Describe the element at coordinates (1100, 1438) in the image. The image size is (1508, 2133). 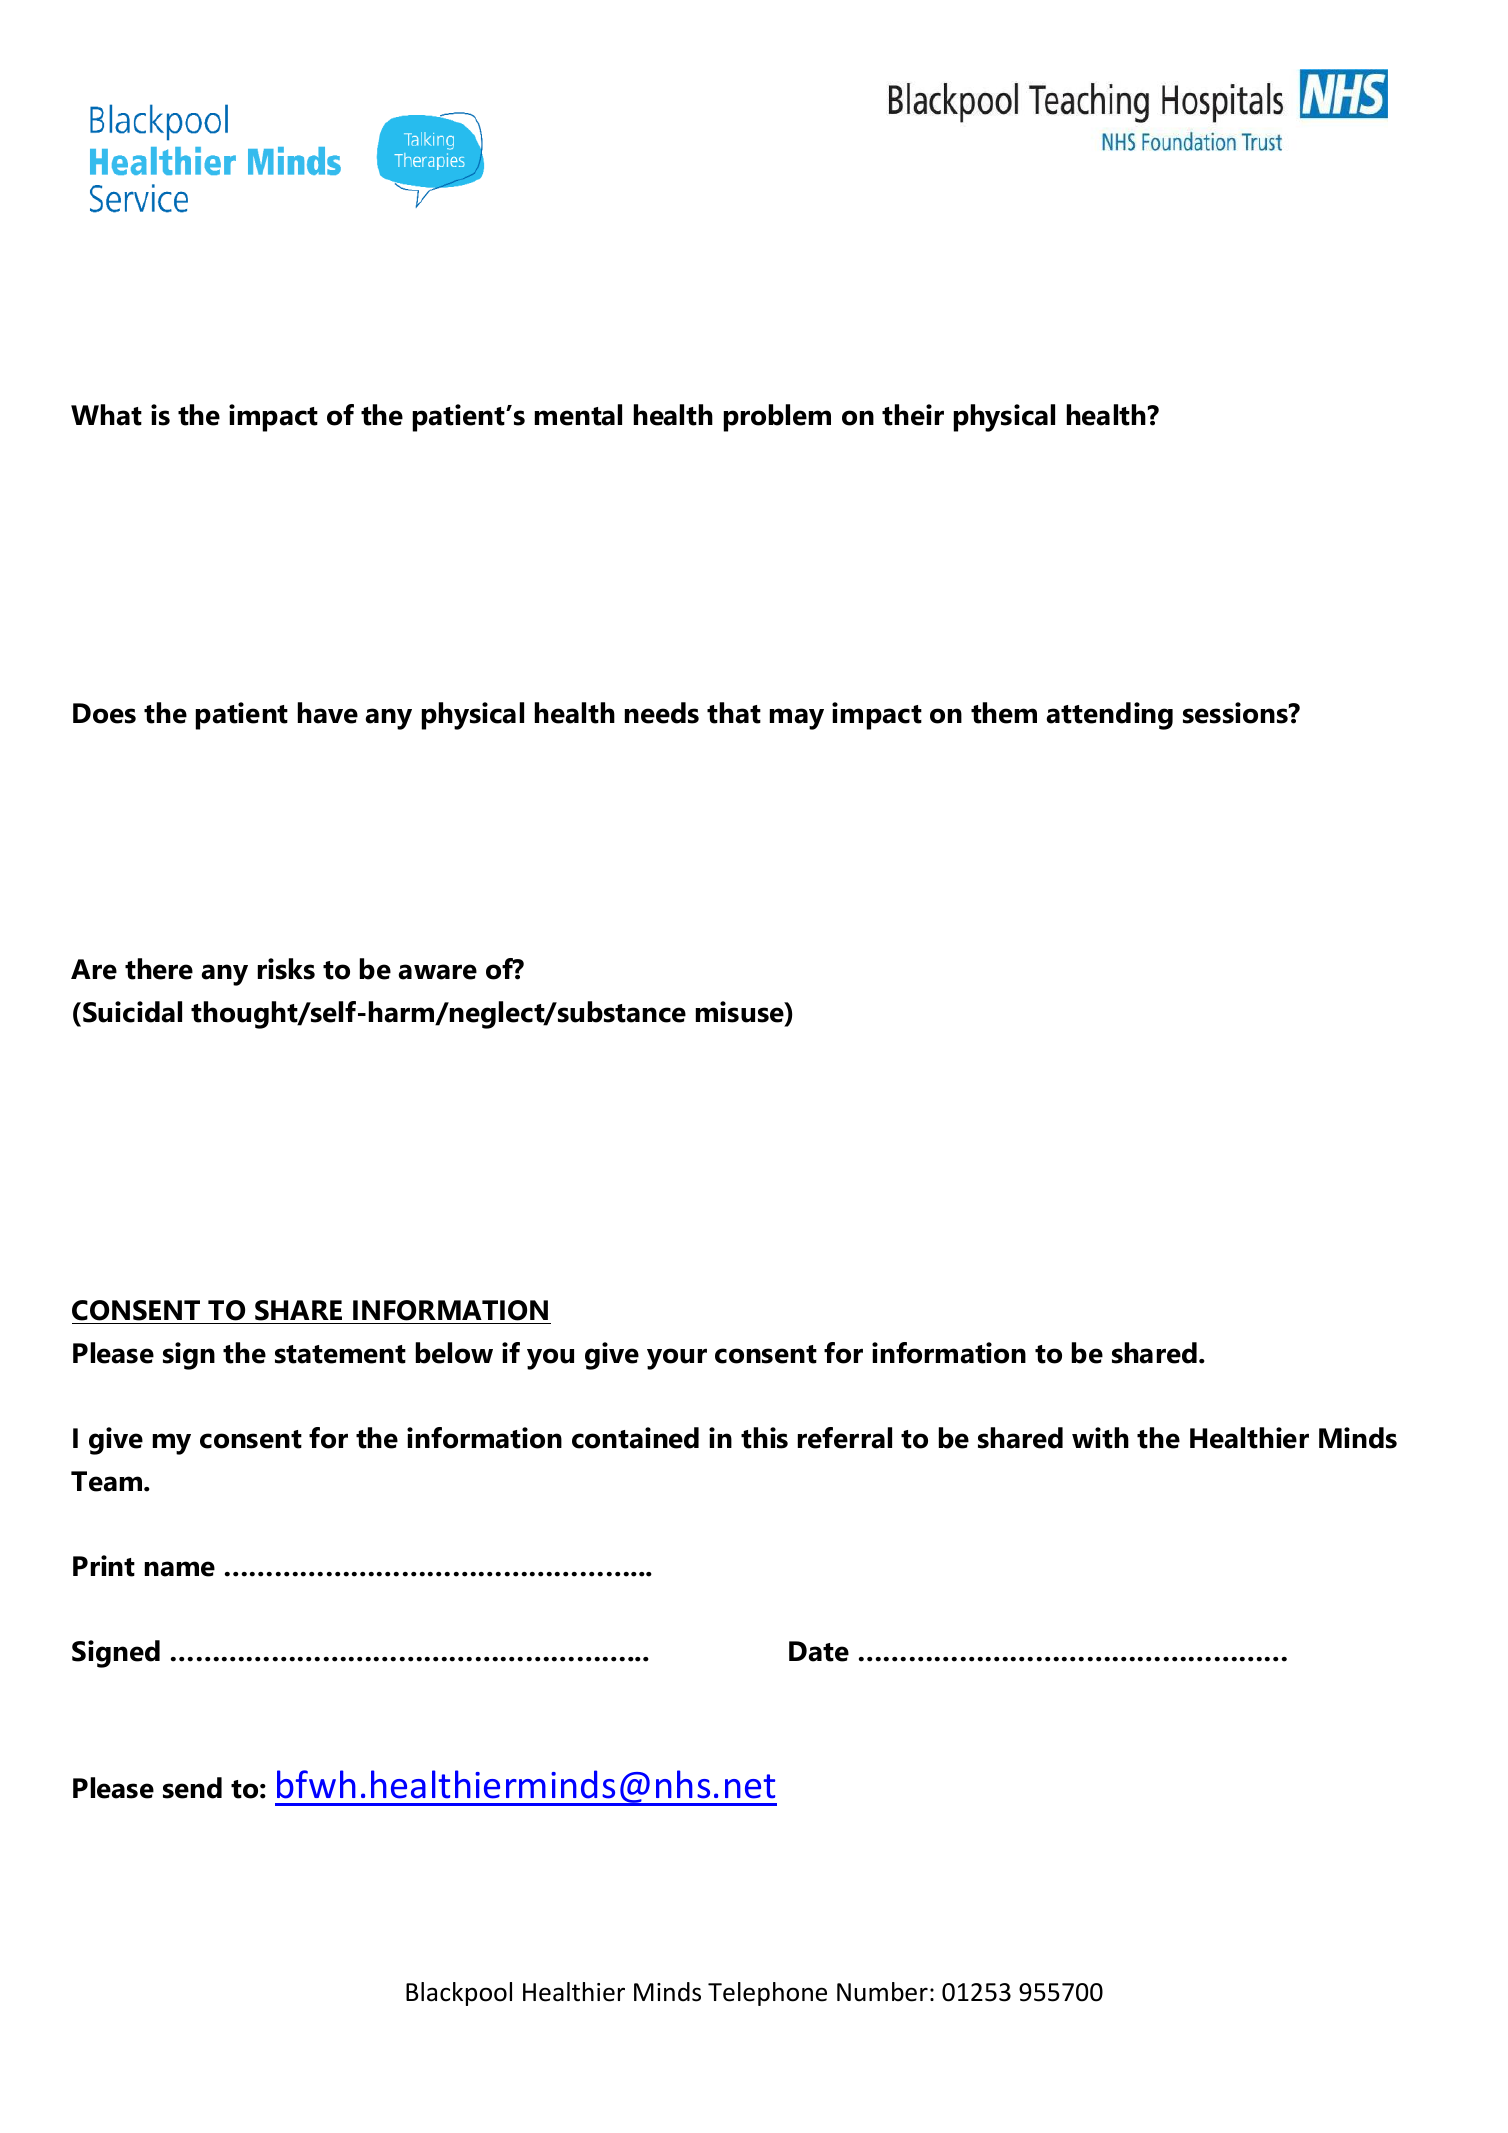
I see `with` at that location.
